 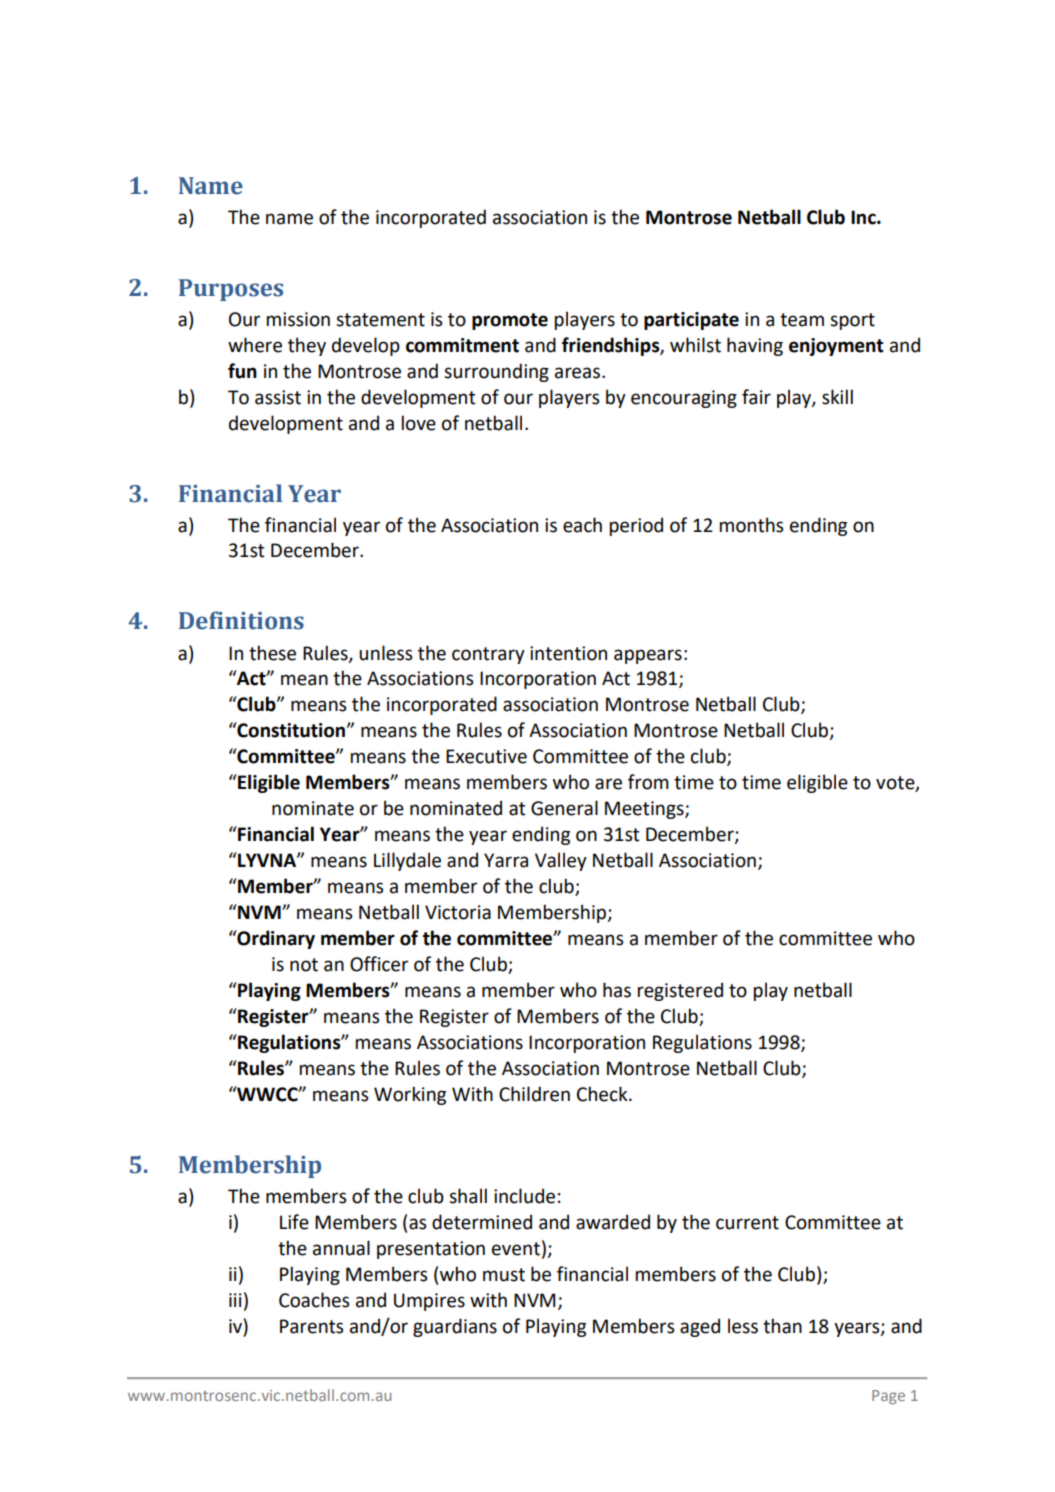 What do you see at coordinates (802, 320) in the page?
I see `team` at bounding box center [802, 320].
